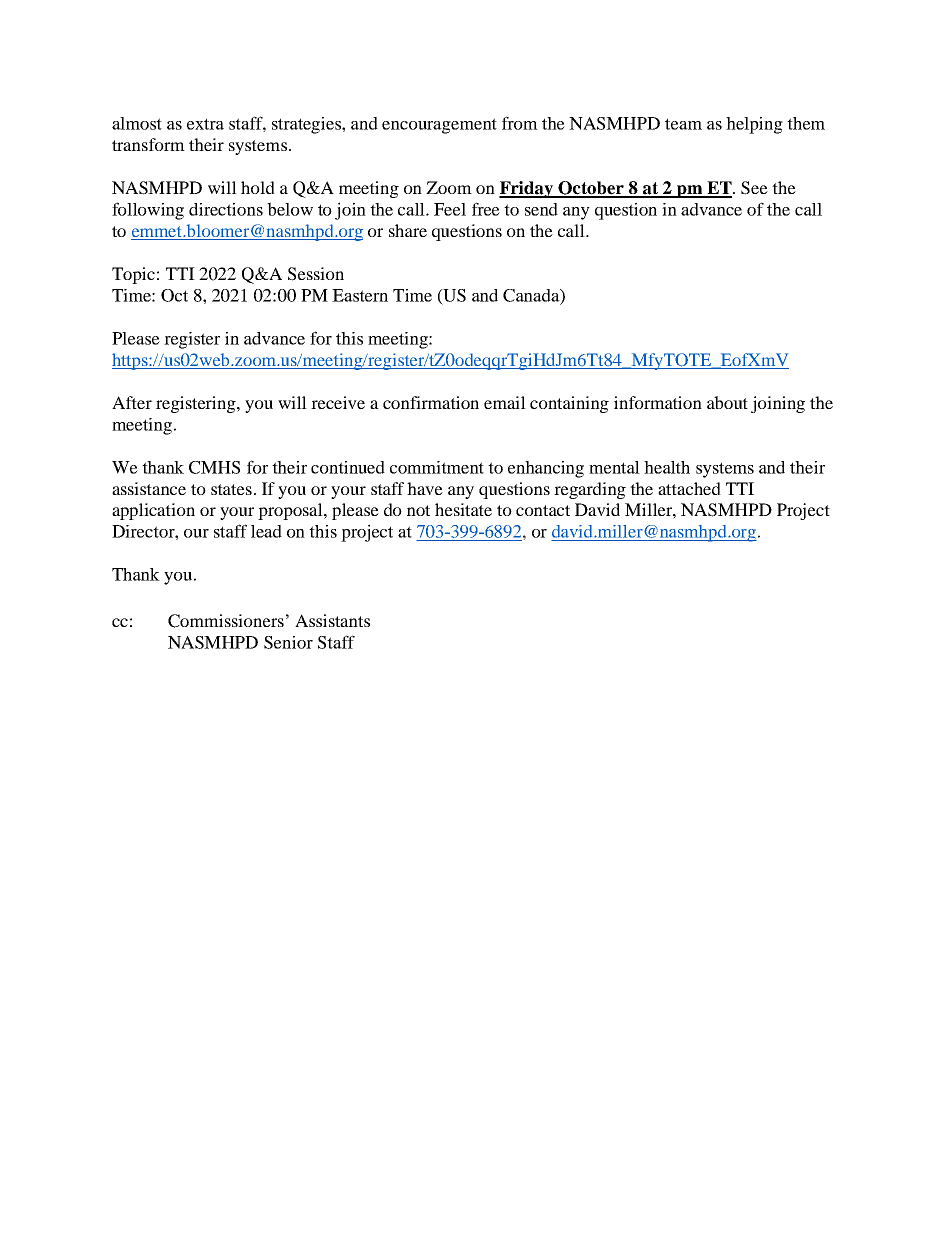  I want to click on contact, so click(543, 510).
